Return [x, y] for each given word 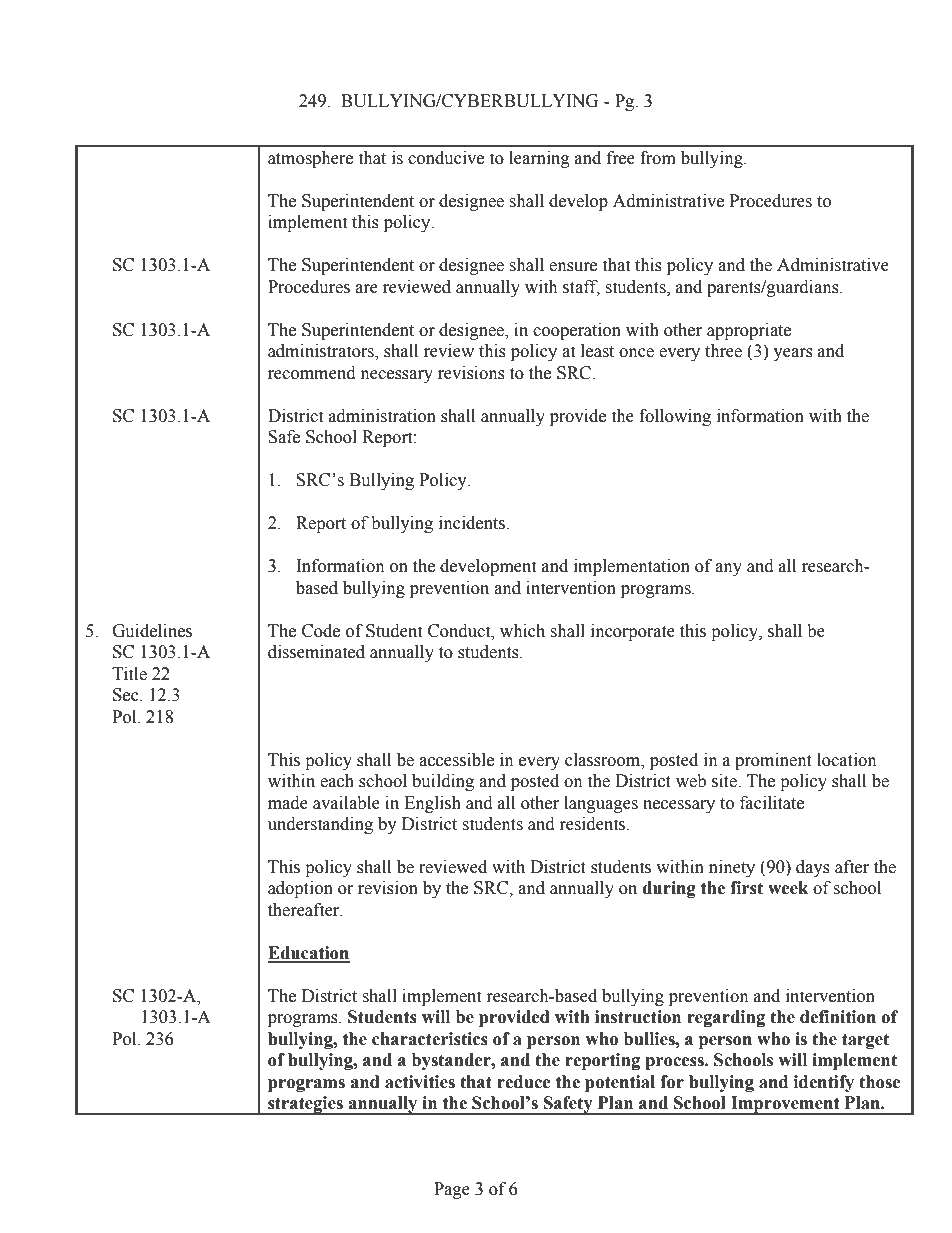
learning [539, 159]
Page [452, 1190]
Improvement [785, 1105]
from [658, 158]
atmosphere [310, 159]
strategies [305, 1105]
